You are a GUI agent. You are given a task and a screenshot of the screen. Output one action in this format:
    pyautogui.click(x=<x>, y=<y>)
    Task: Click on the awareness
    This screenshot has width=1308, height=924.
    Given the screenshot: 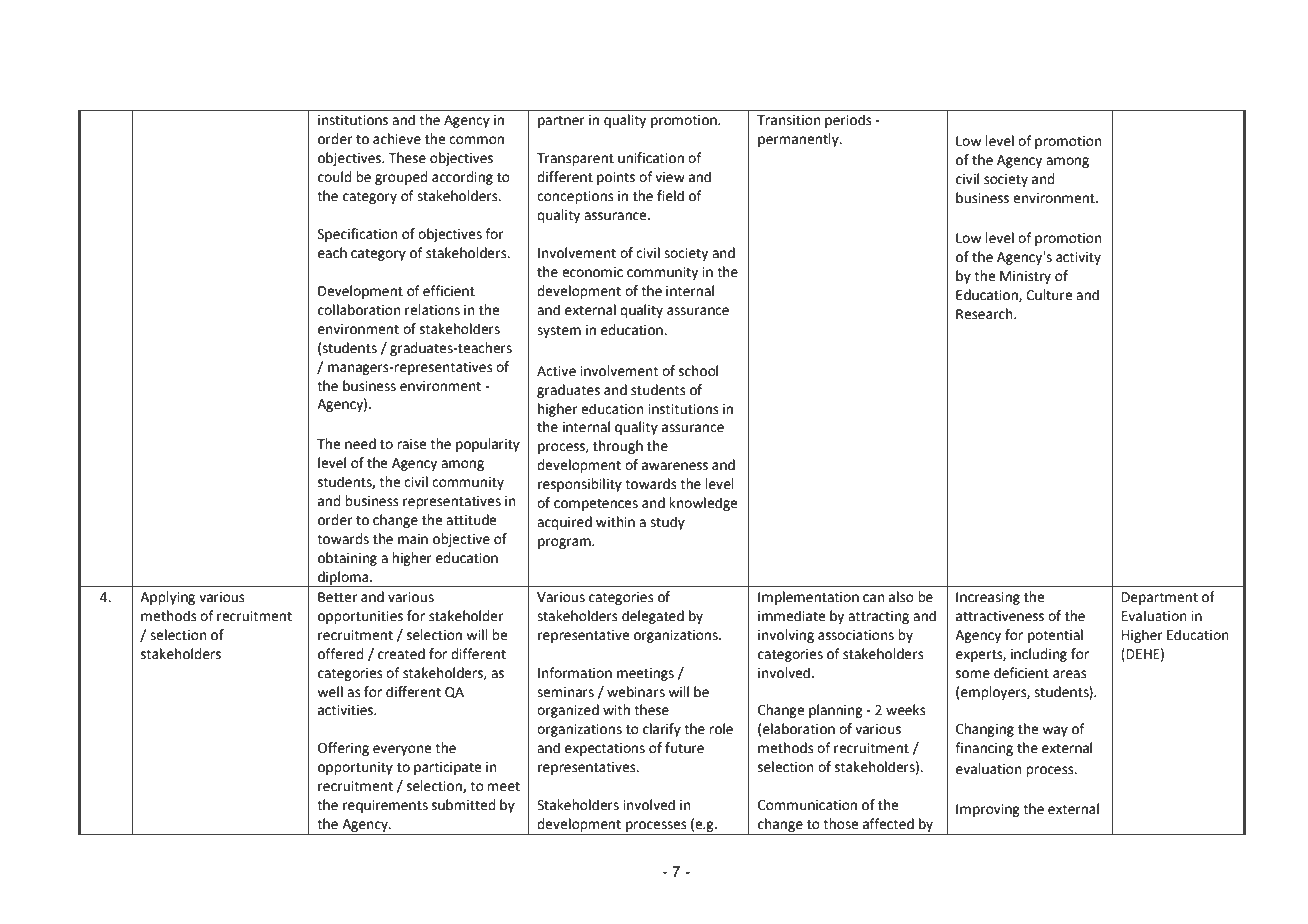 What is the action you would take?
    pyautogui.click(x=675, y=466)
